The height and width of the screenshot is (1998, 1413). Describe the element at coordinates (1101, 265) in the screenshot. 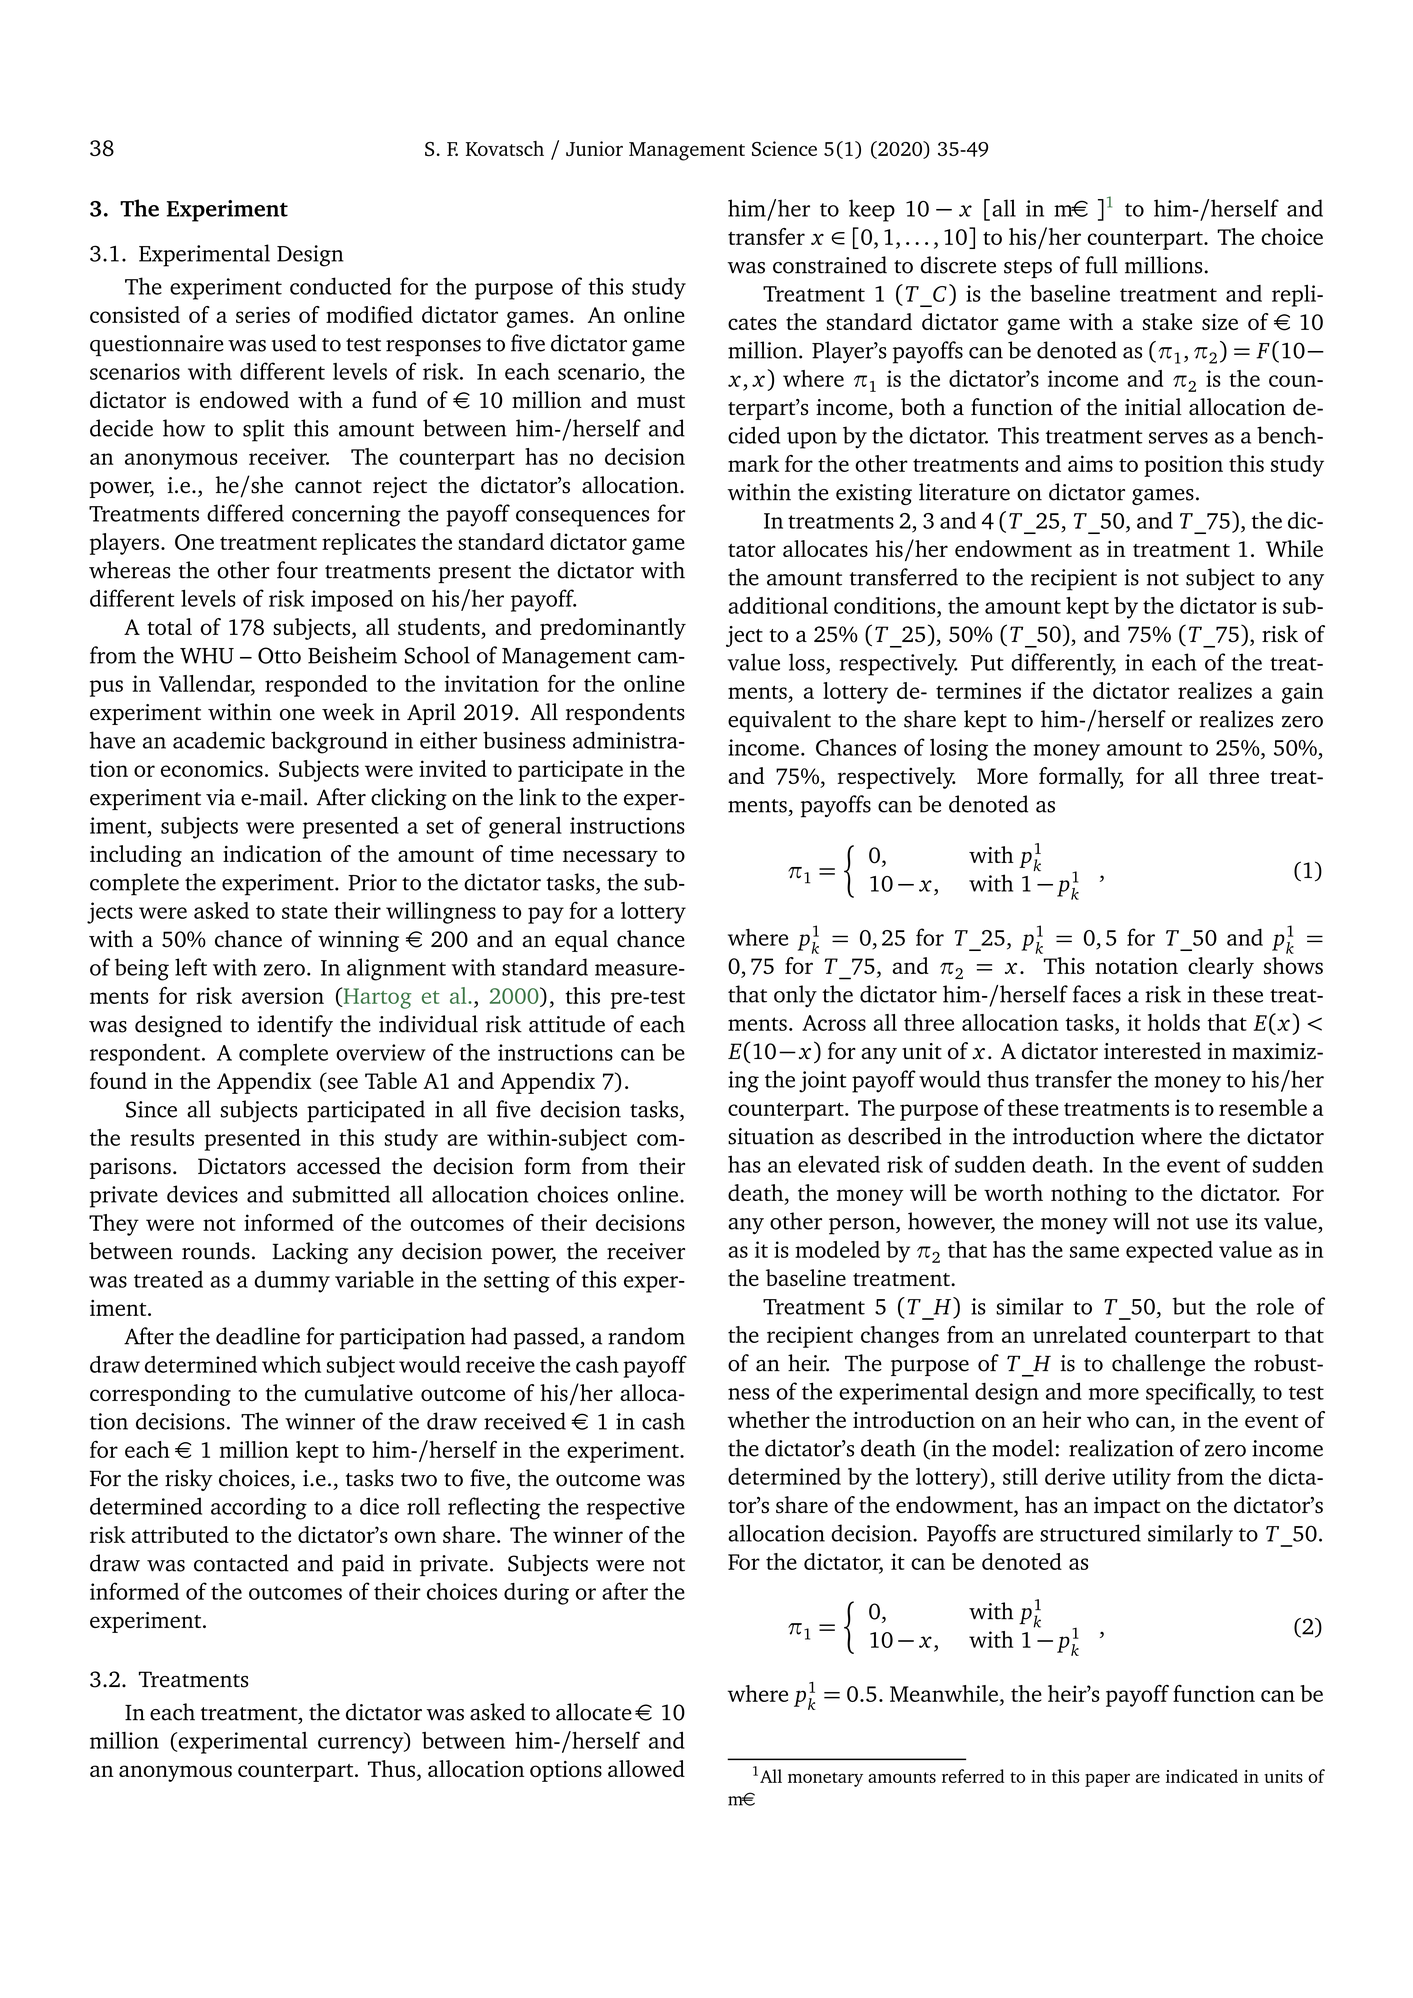

I see `full` at that location.
